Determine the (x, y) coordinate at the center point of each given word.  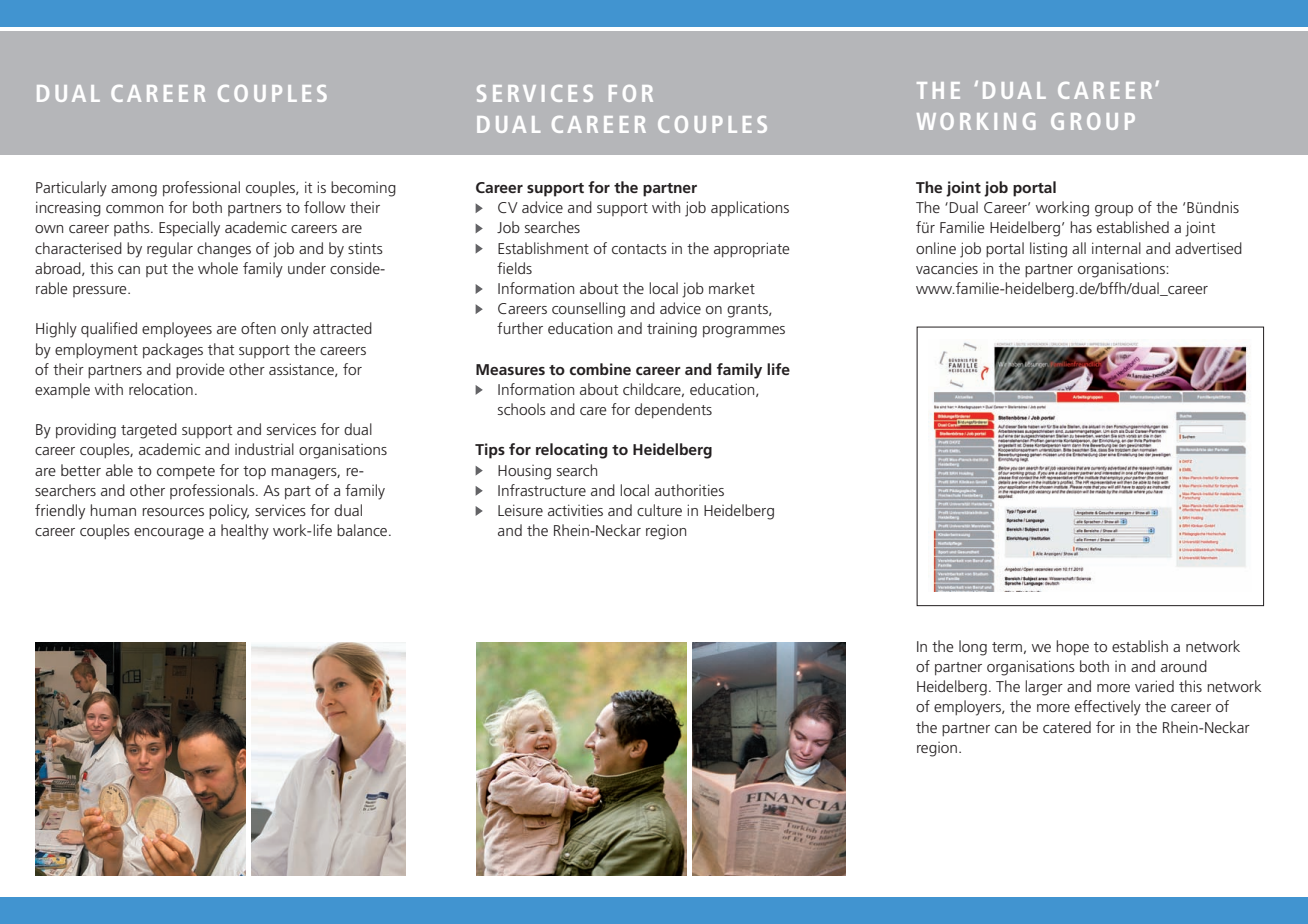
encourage (169, 534)
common (134, 209)
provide (200, 370)
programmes (744, 332)
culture (659, 510)
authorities (689, 490)
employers (968, 708)
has (1081, 227)
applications (750, 208)
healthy (245, 532)
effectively (1108, 708)
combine (600, 369)
